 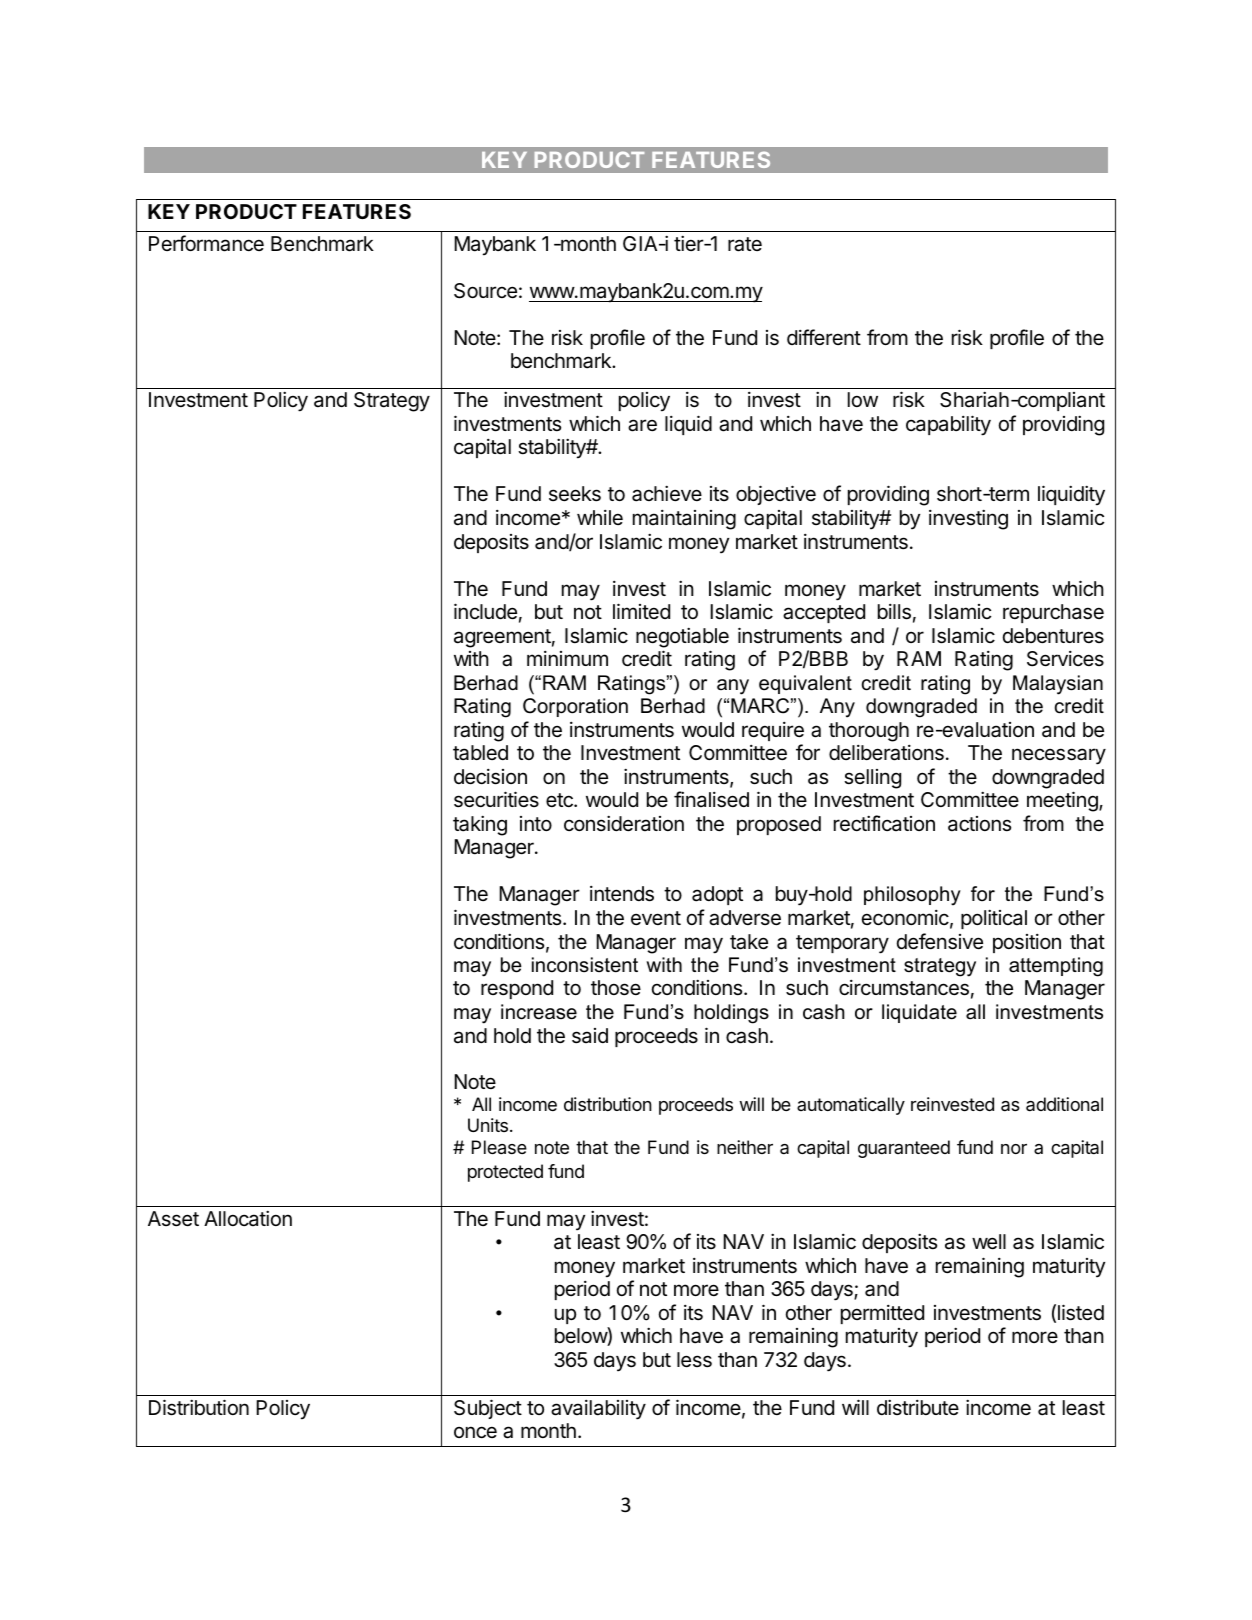 I want to click on different, so click(x=824, y=337).
